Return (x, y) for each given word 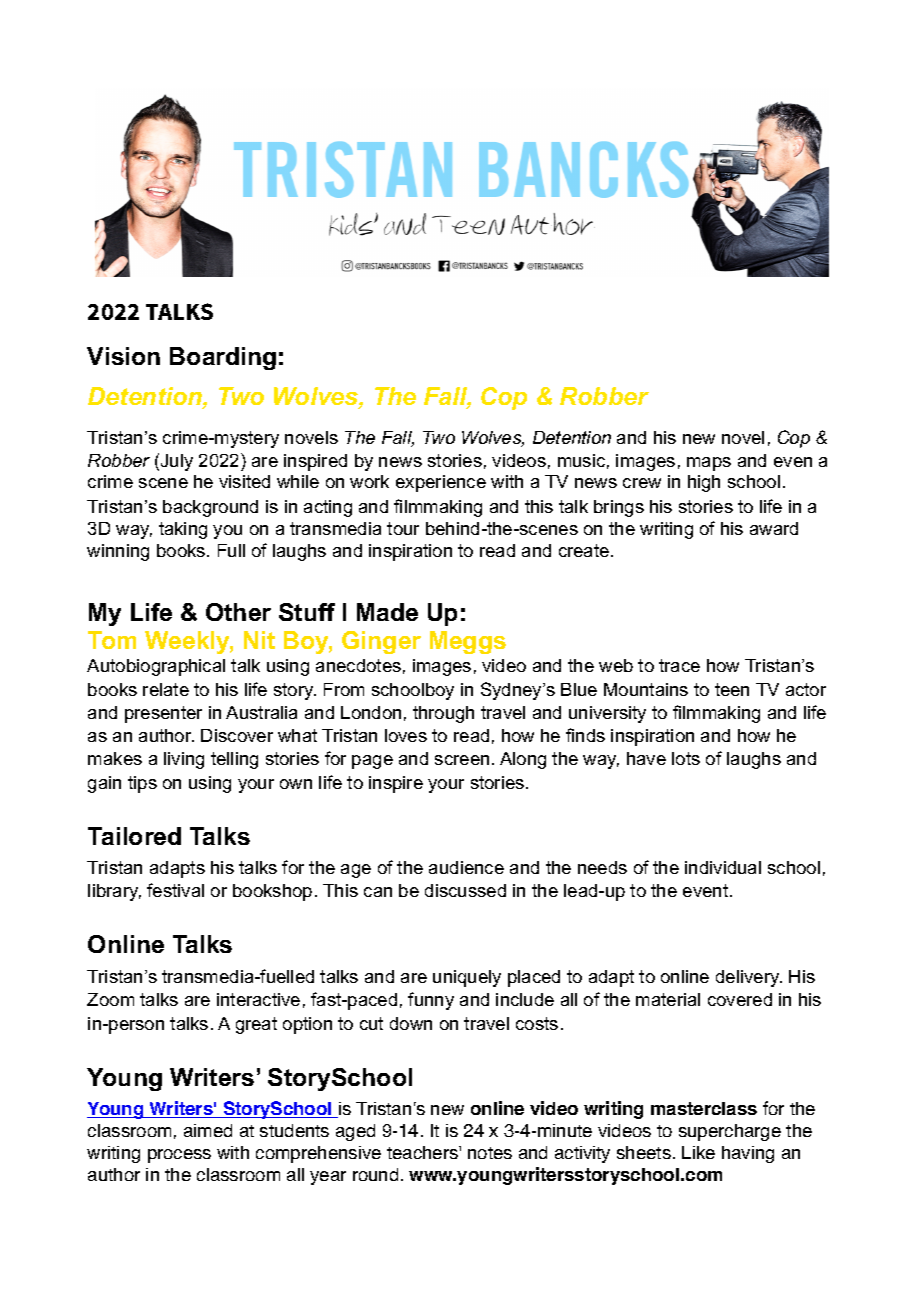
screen (462, 760)
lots (686, 758)
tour (403, 528)
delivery (749, 978)
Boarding (223, 358)
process (179, 1156)
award (774, 528)
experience (441, 483)
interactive (258, 999)
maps (709, 464)
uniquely (467, 978)
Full (231, 550)
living (184, 760)
